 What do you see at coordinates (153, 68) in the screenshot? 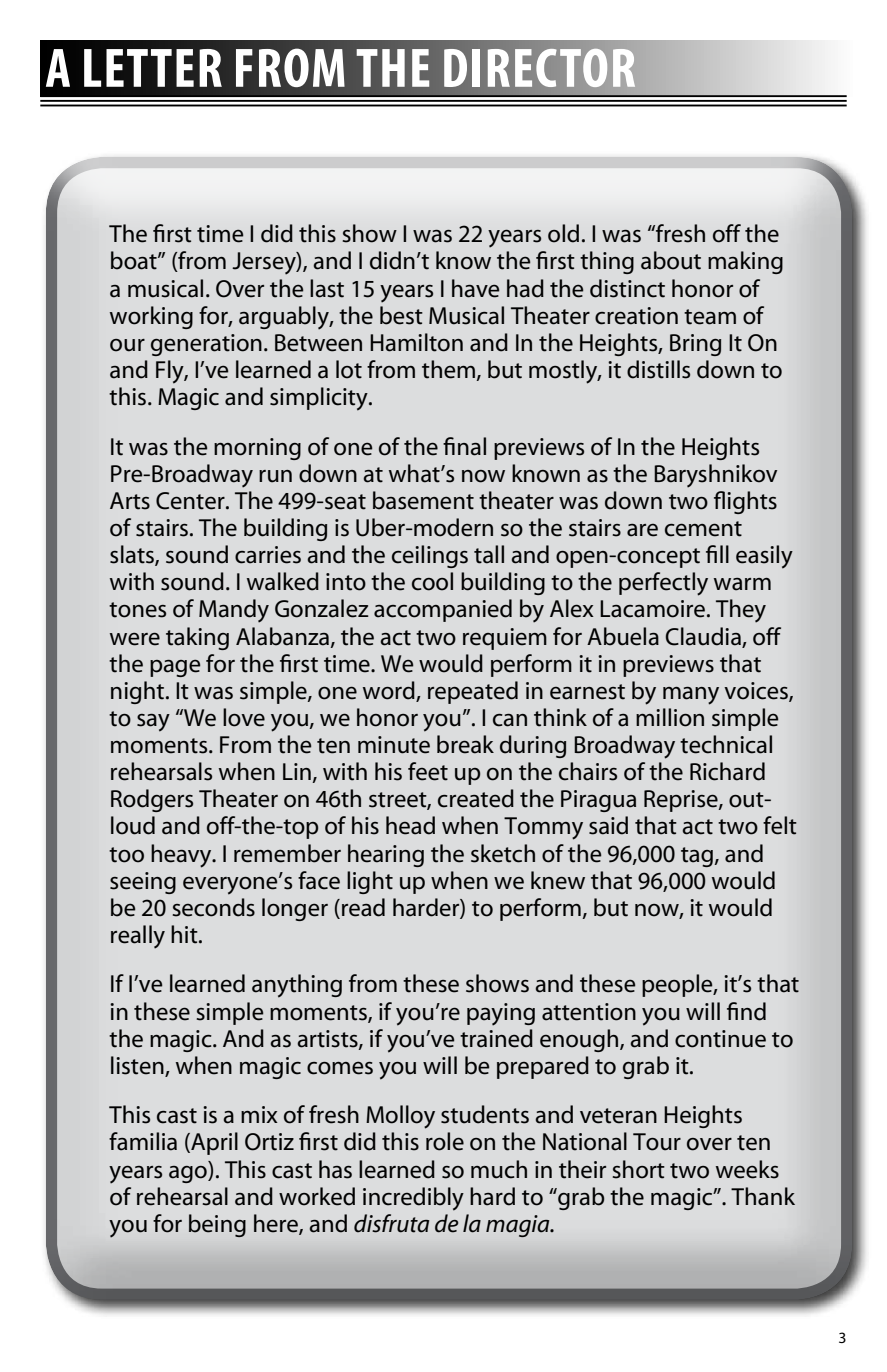
I see `LETTER` at bounding box center [153, 68].
